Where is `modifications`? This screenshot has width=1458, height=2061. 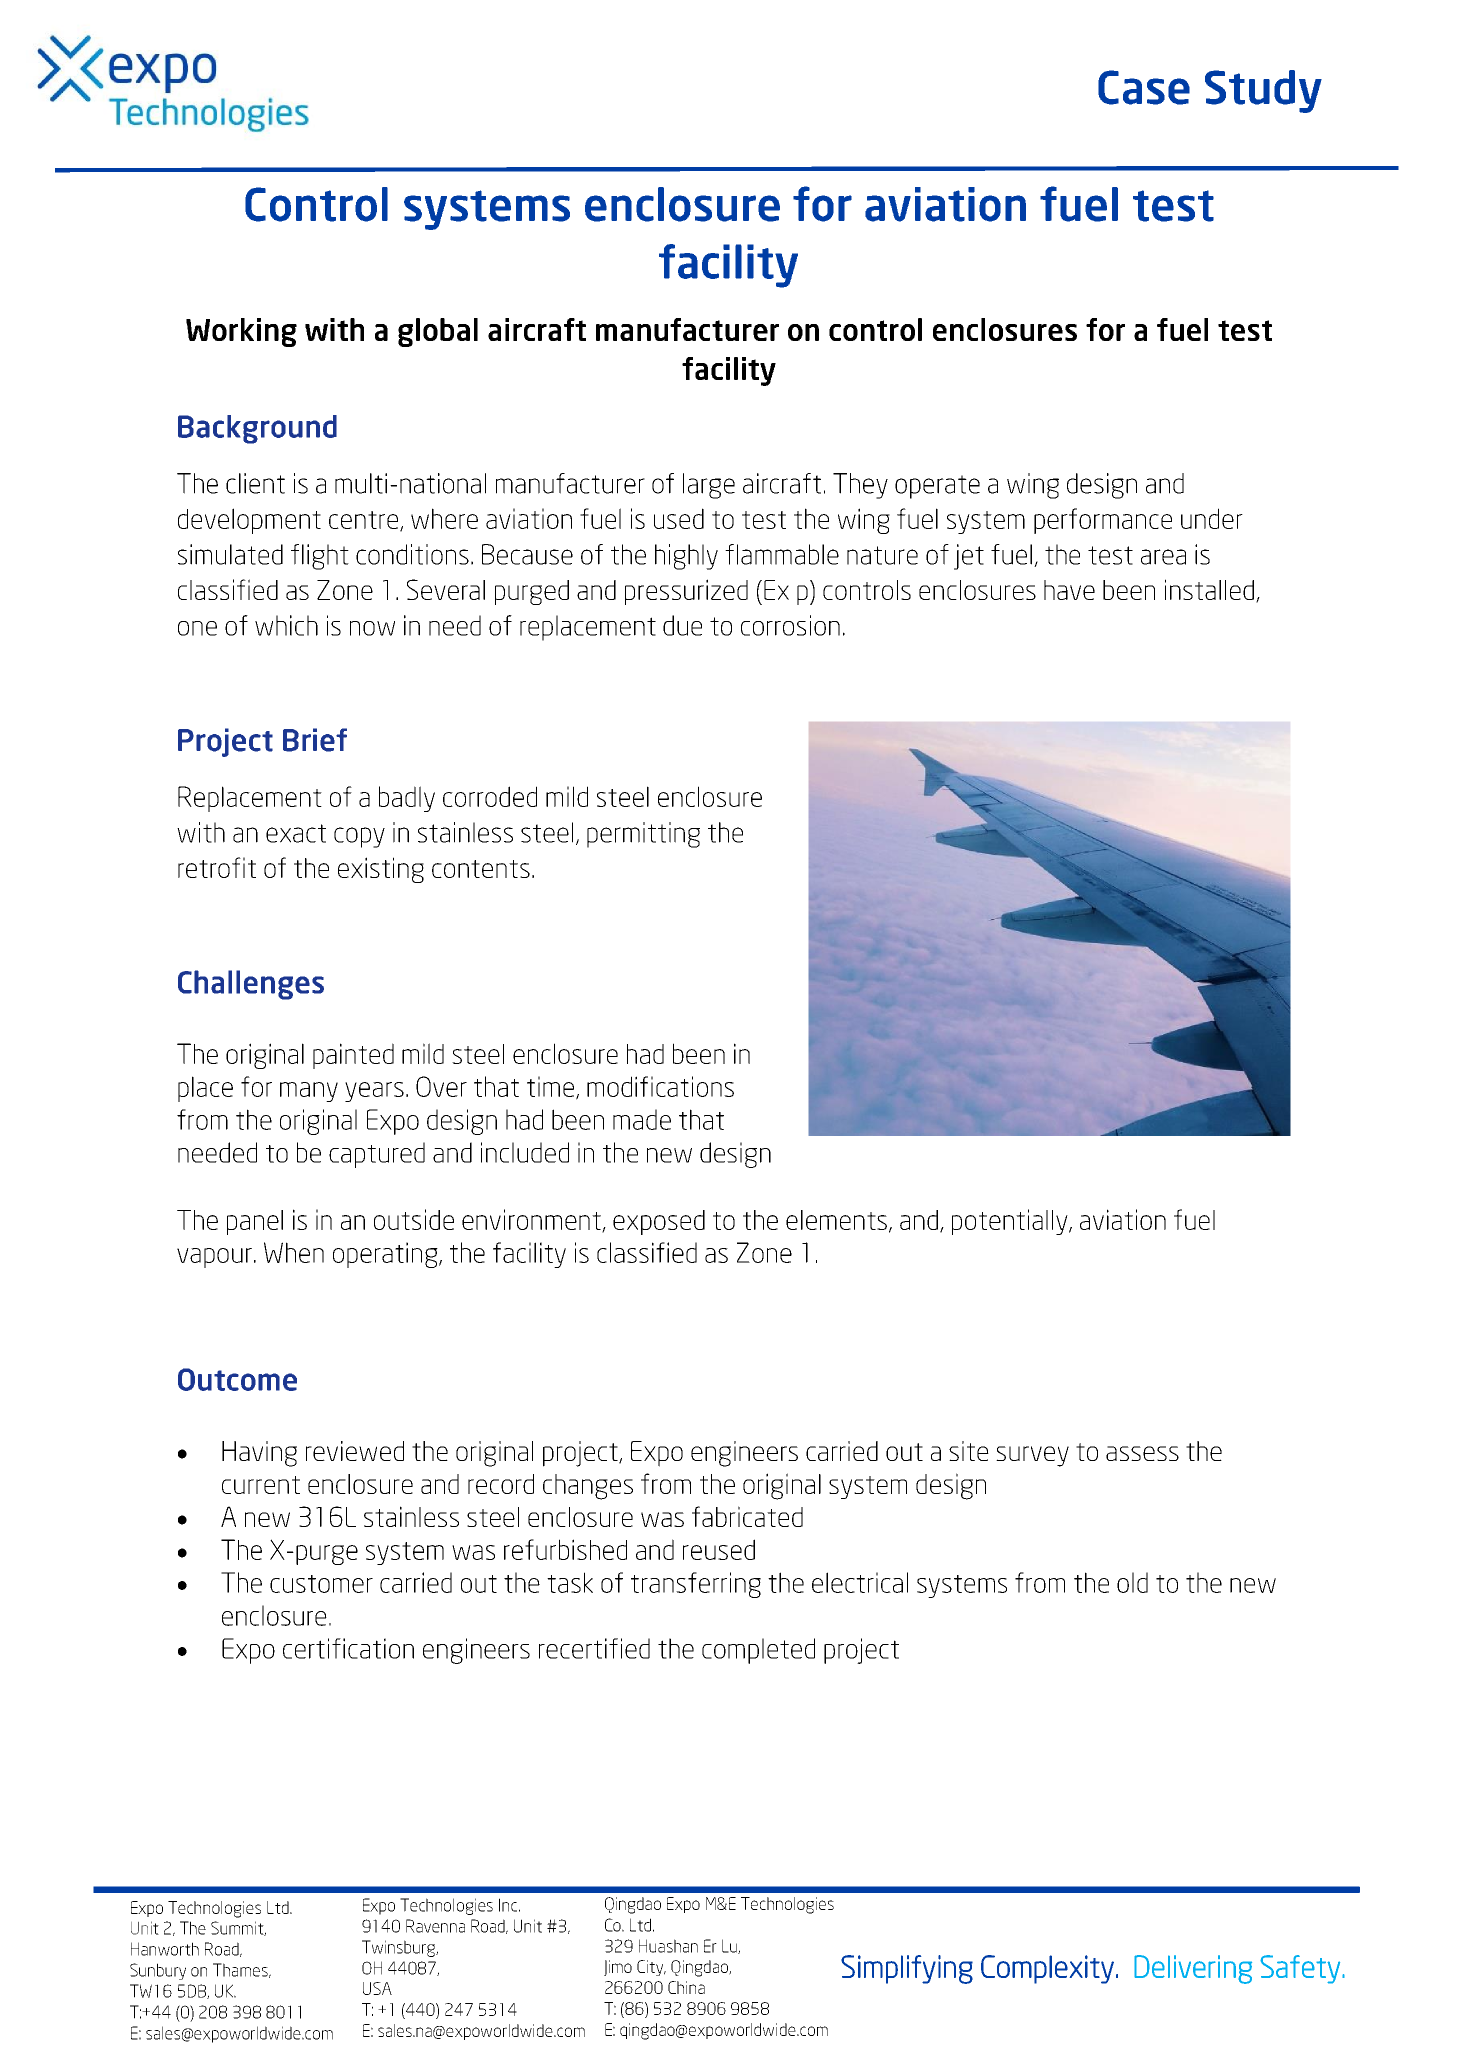 modifications is located at coordinates (660, 1086).
